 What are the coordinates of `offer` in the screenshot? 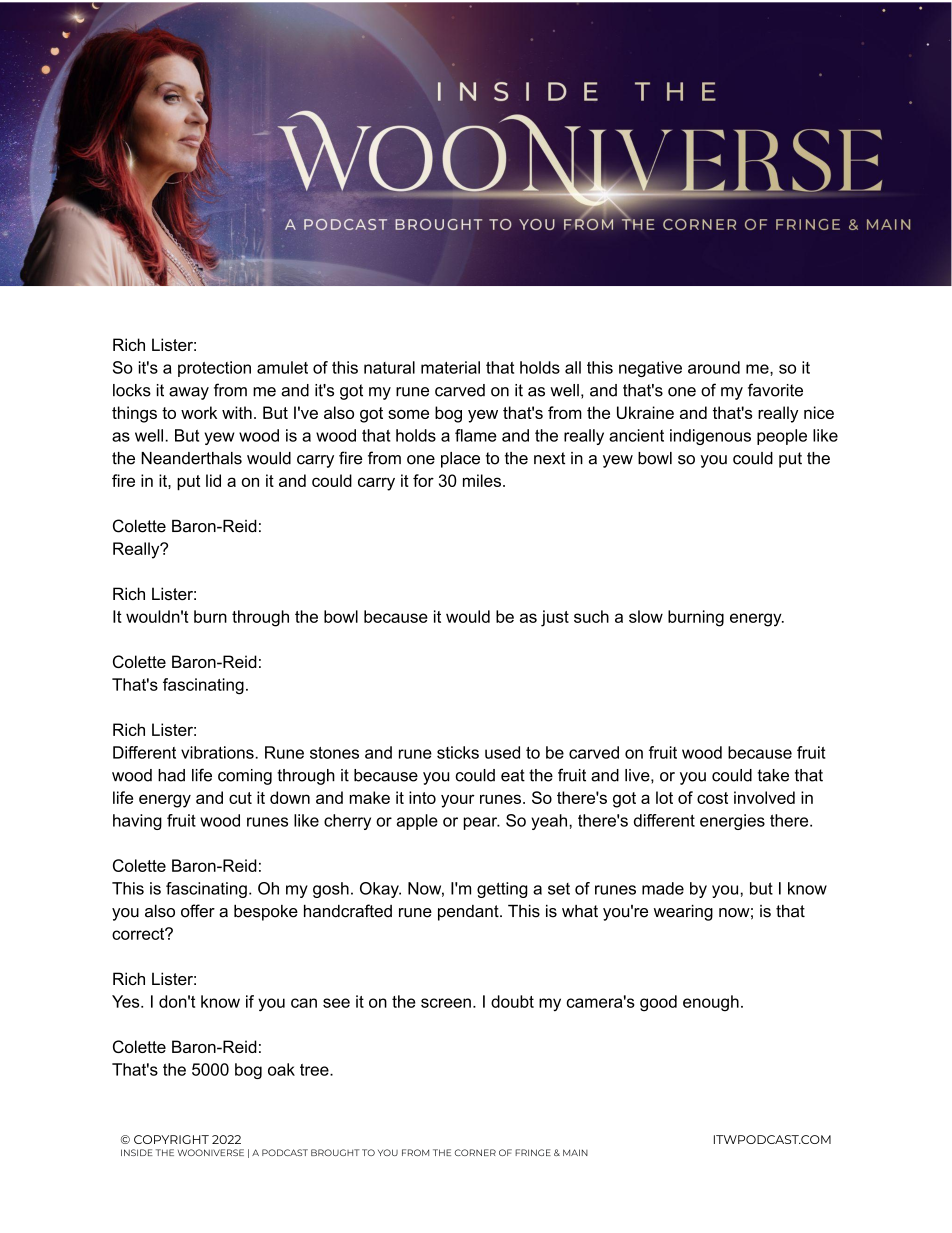 It's located at (198, 911).
